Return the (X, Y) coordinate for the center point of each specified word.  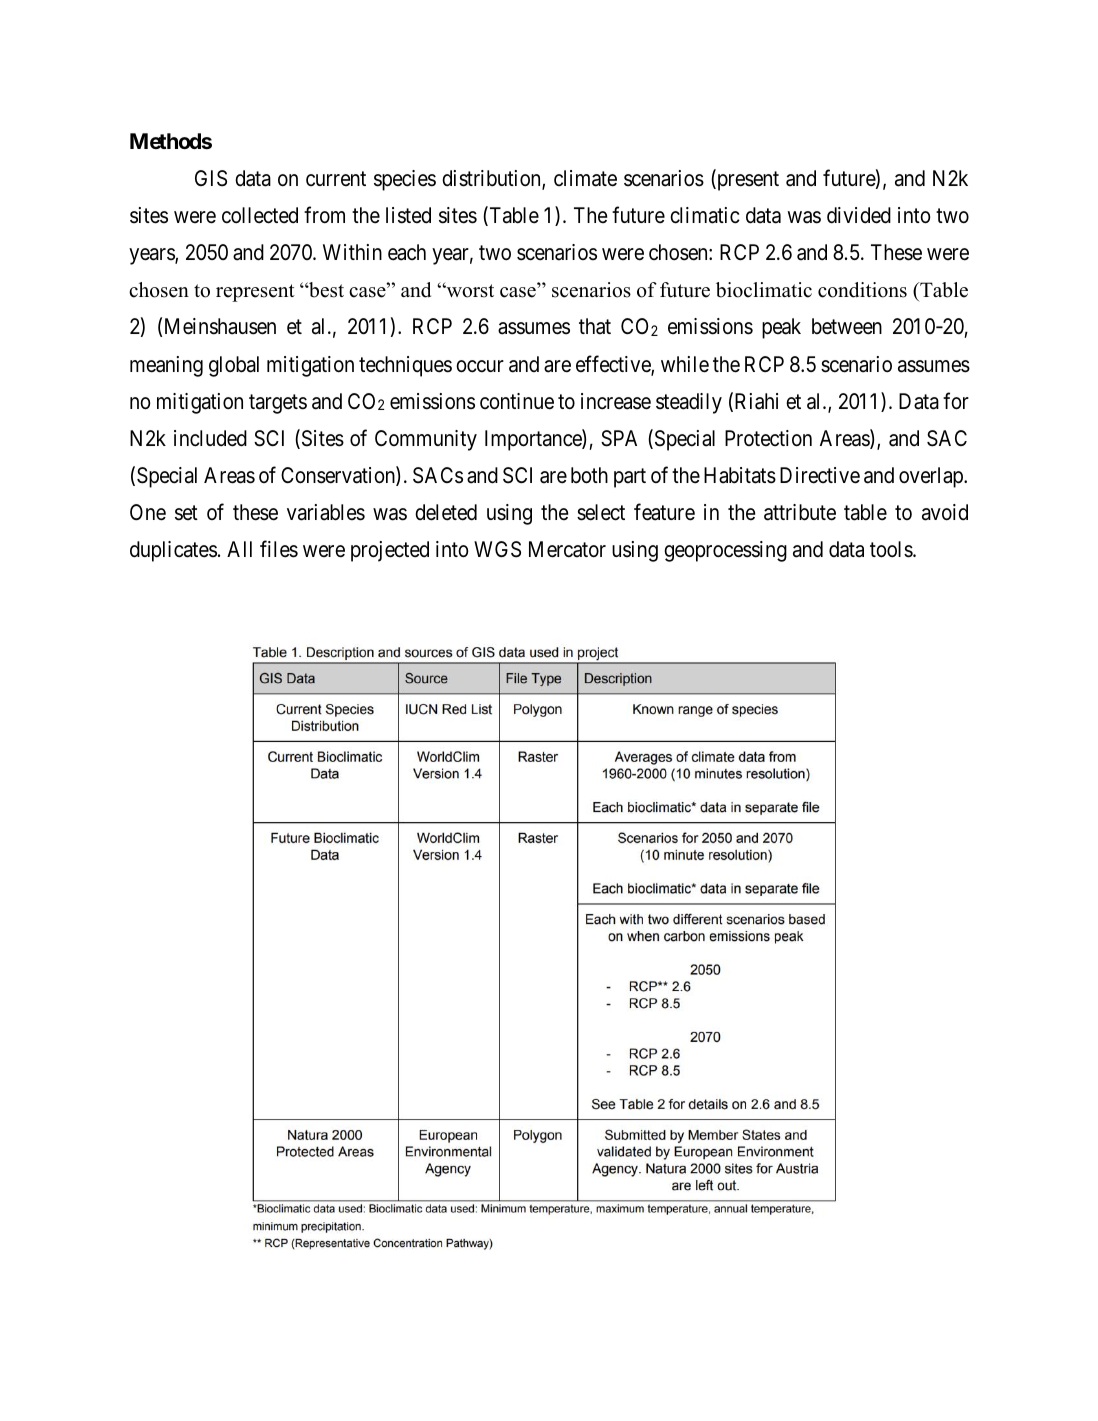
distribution (492, 179)
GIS (211, 178)
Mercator (567, 549)
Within (352, 252)
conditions (862, 290)
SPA (619, 438)
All (239, 549)
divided (859, 215)
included (210, 438)
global (234, 366)
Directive (820, 475)
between (847, 326)
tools (892, 549)
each (407, 252)
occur (480, 366)
